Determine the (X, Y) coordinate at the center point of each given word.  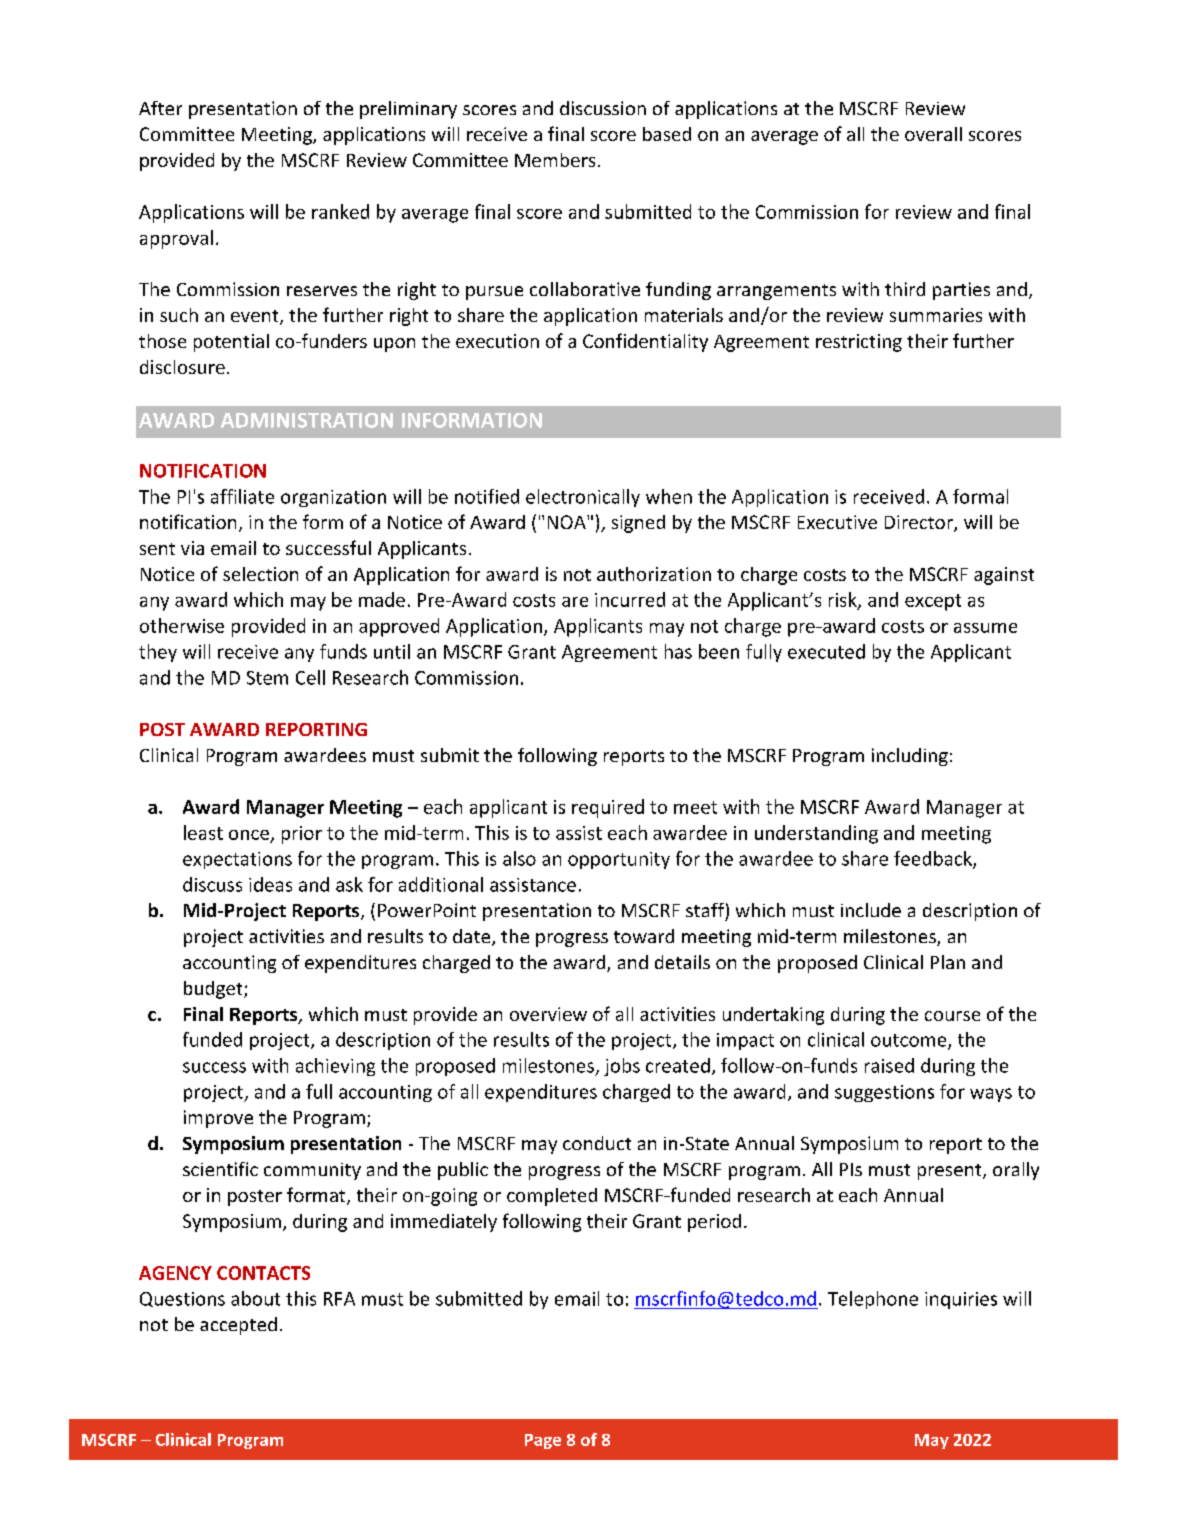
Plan (948, 962)
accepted (238, 1326)
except (933, 602)
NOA (568, 522)
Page (543, 1441)
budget (214, 990)
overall (933, 134)
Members (555, 160)
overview (548, 1014)
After (160, 108)
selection (260, 574)
